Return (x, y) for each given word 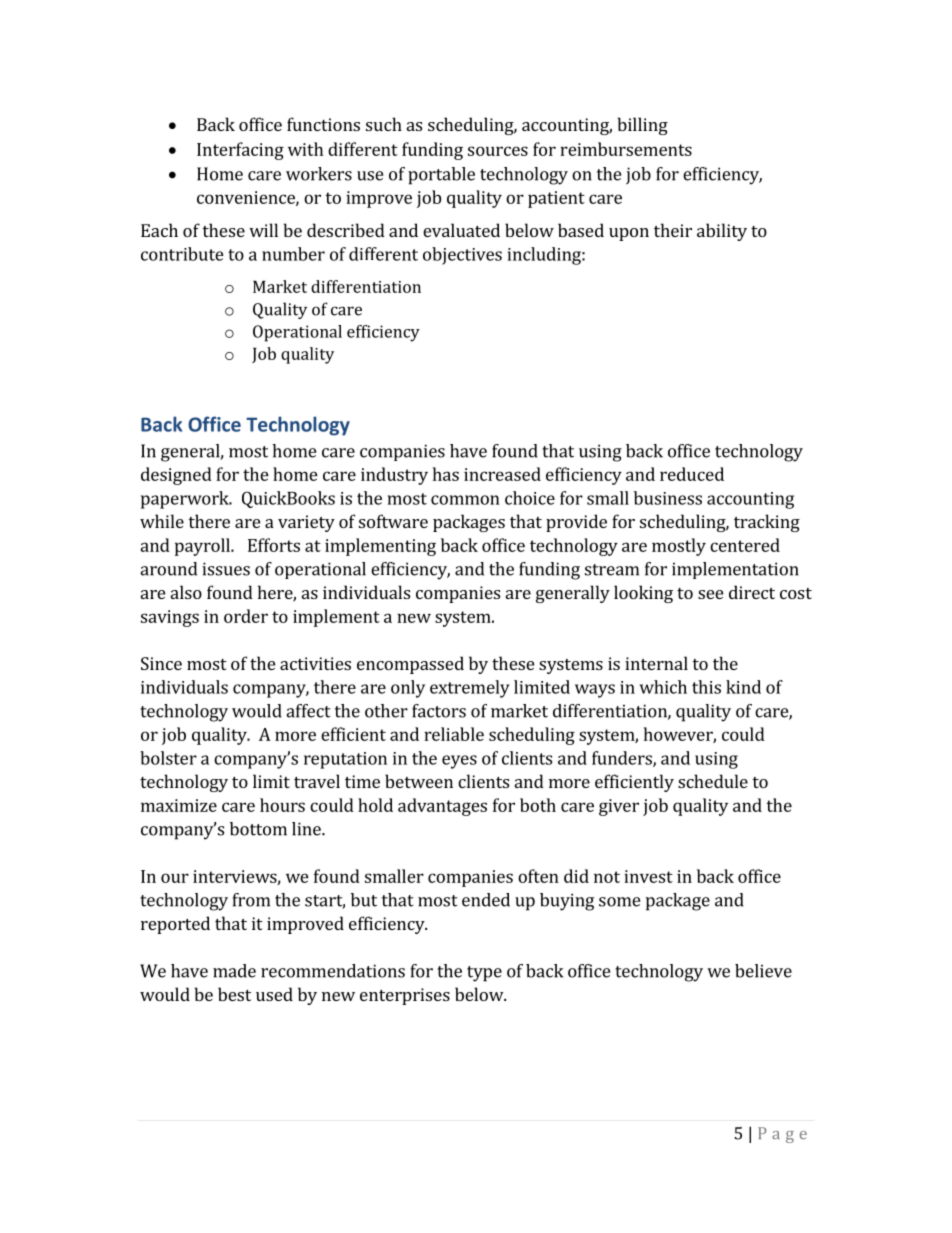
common (465, 500)
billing (642, 126)
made (234, 971)
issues (226, 569)
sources (498, 151)
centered (745, 545)
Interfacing (240, 151)
